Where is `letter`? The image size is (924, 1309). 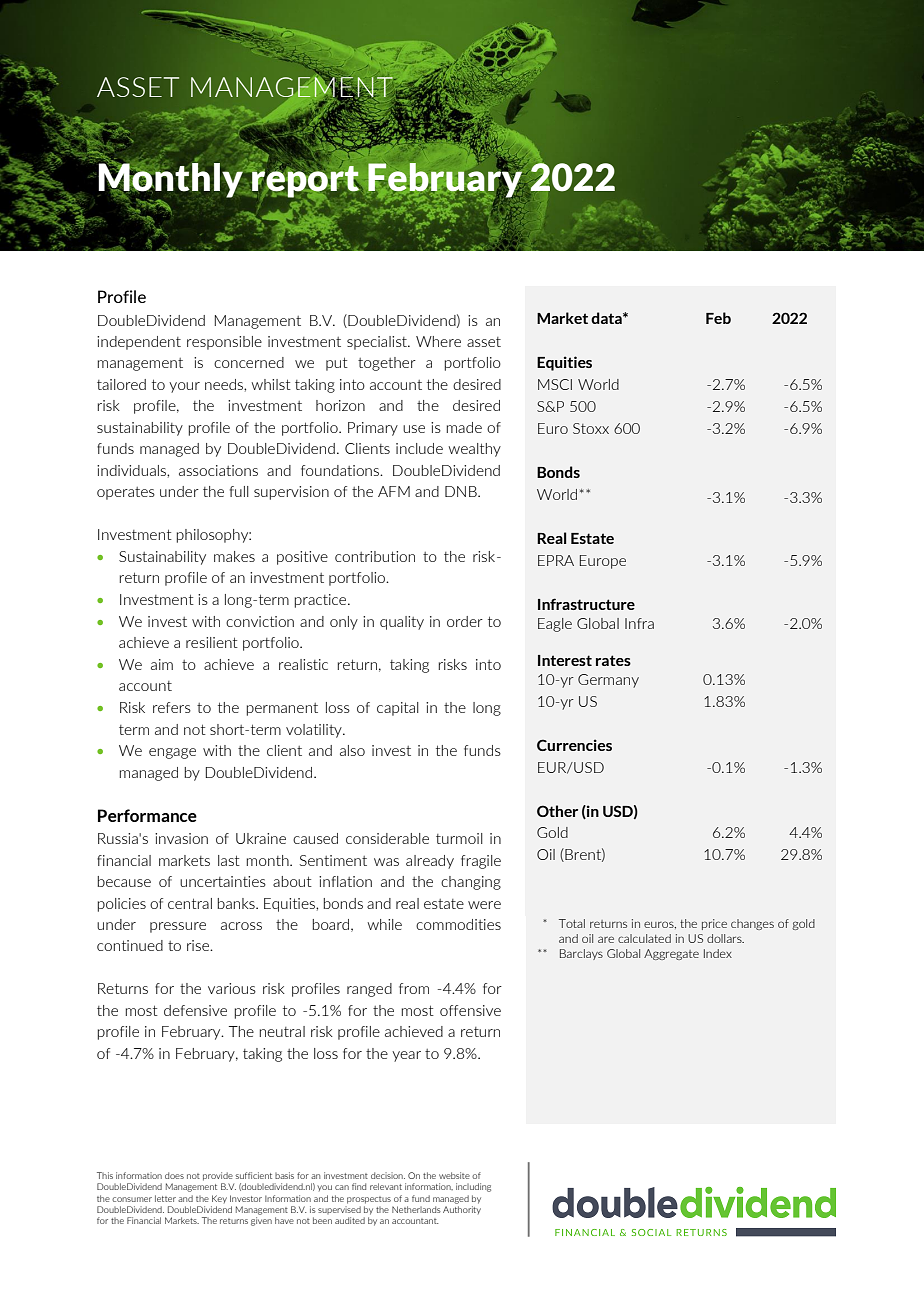 letter is located at coordinates (165, 1198).
